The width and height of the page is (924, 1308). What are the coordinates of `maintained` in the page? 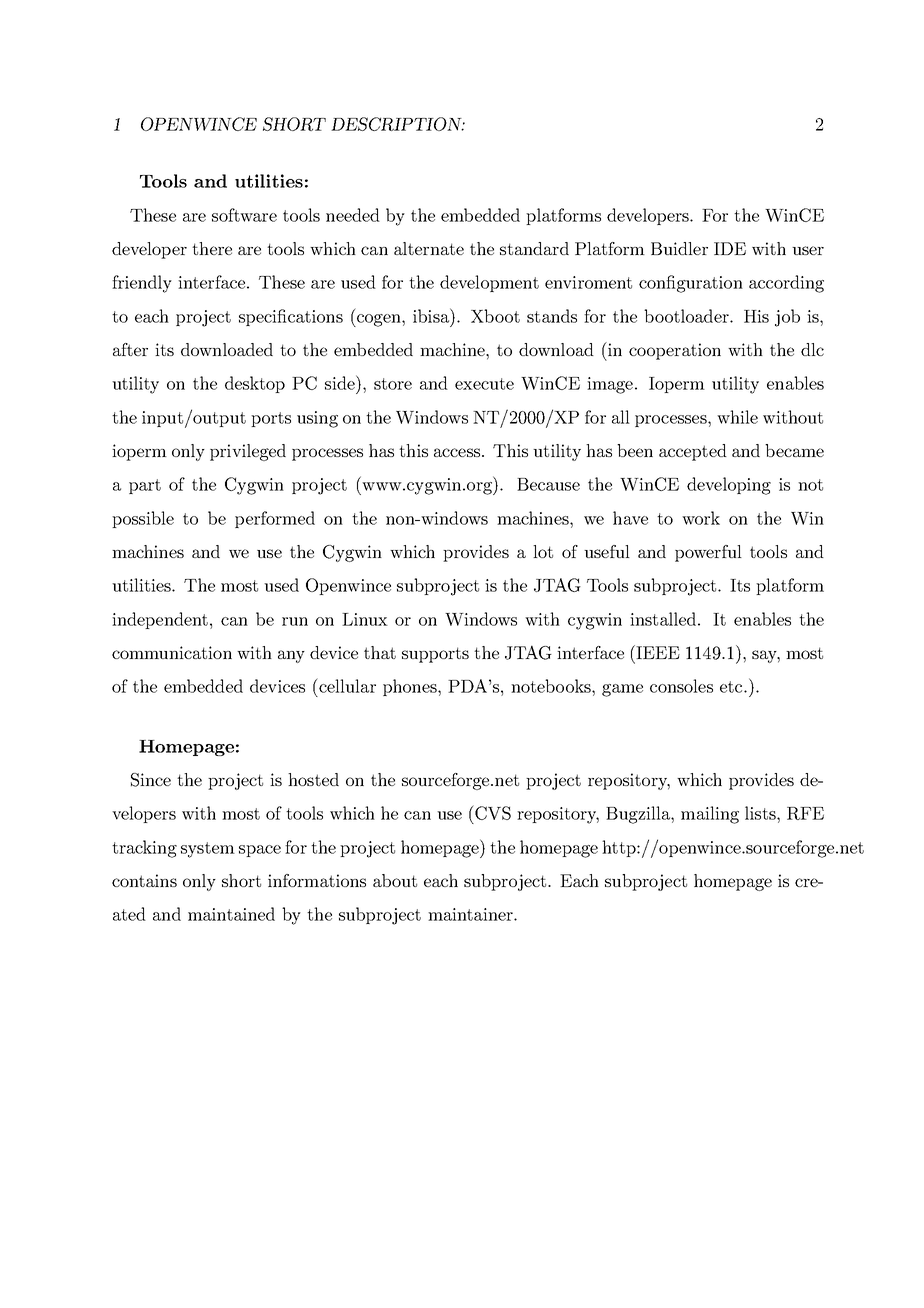 It's located at (231, 914).
